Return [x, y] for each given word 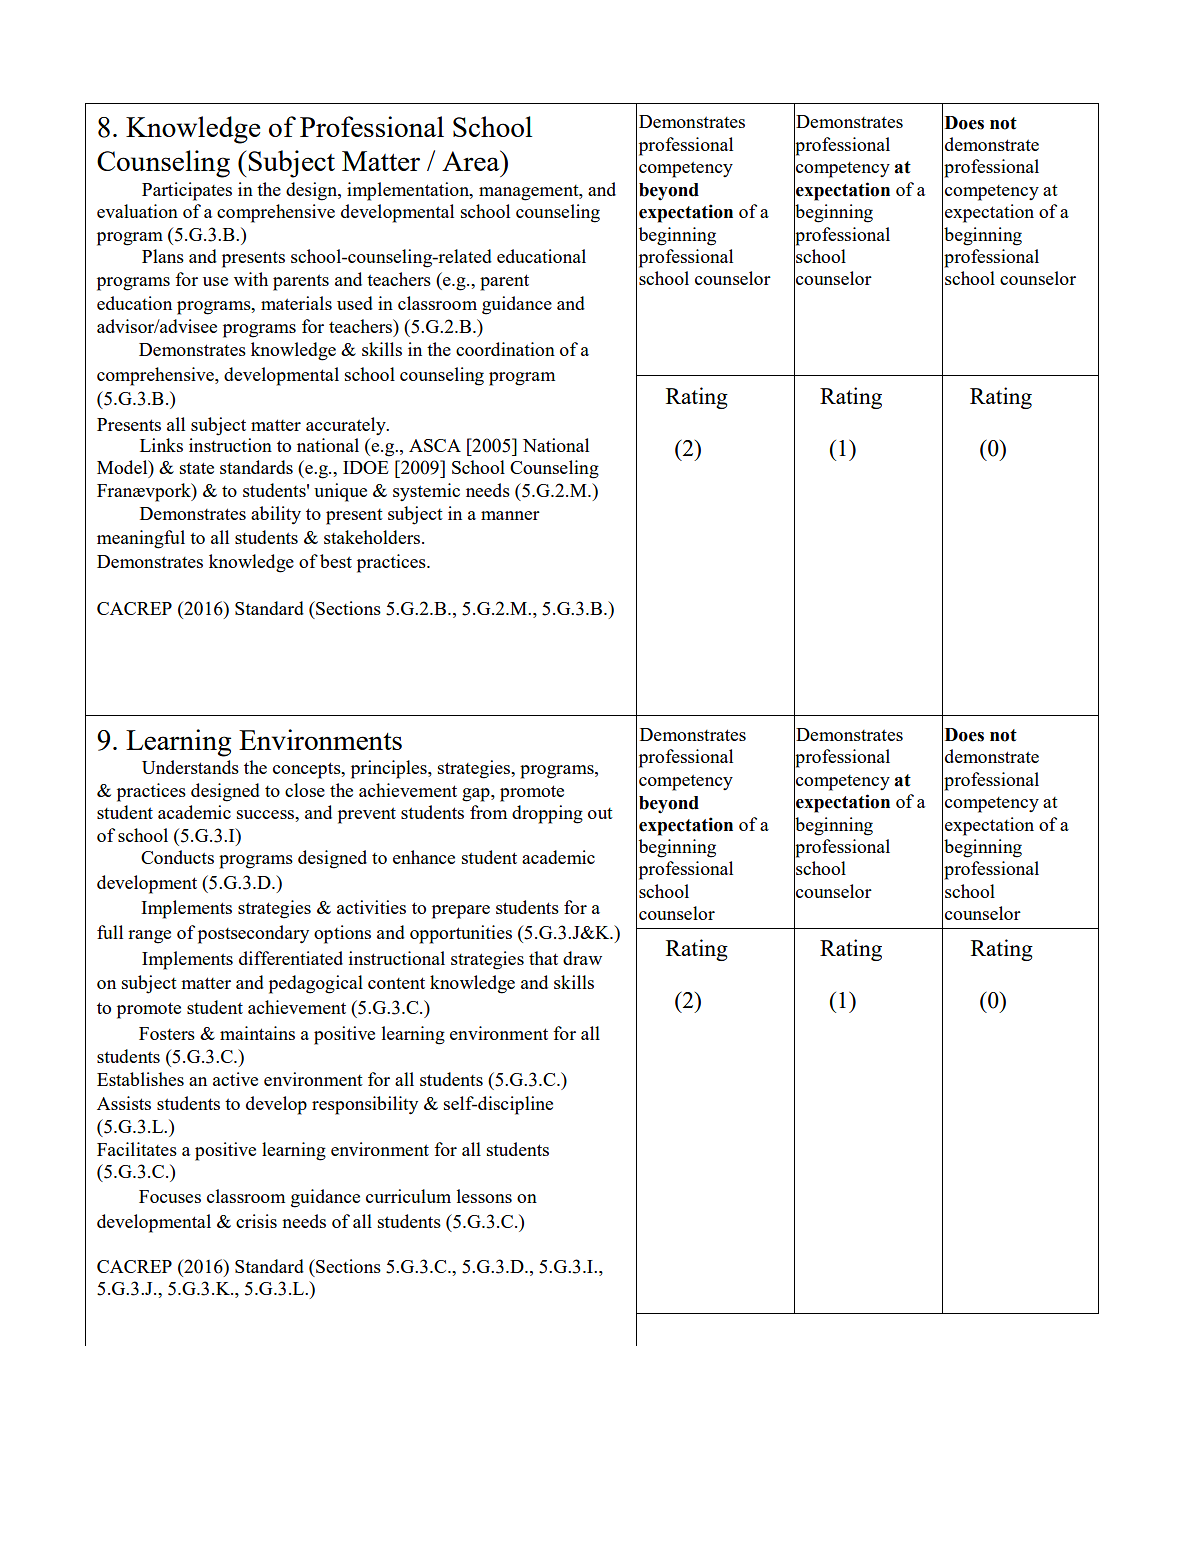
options [342, 934]
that [543, 958]
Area [472, 160]
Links [161, 445]
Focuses [170, 1196]
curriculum [408, 1196]
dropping [547, 814]
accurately [347, 426]
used [355, 303]
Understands [190, 767]
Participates [187, 191]
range [149, 937]
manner [510, 515]
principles [390, 769]
